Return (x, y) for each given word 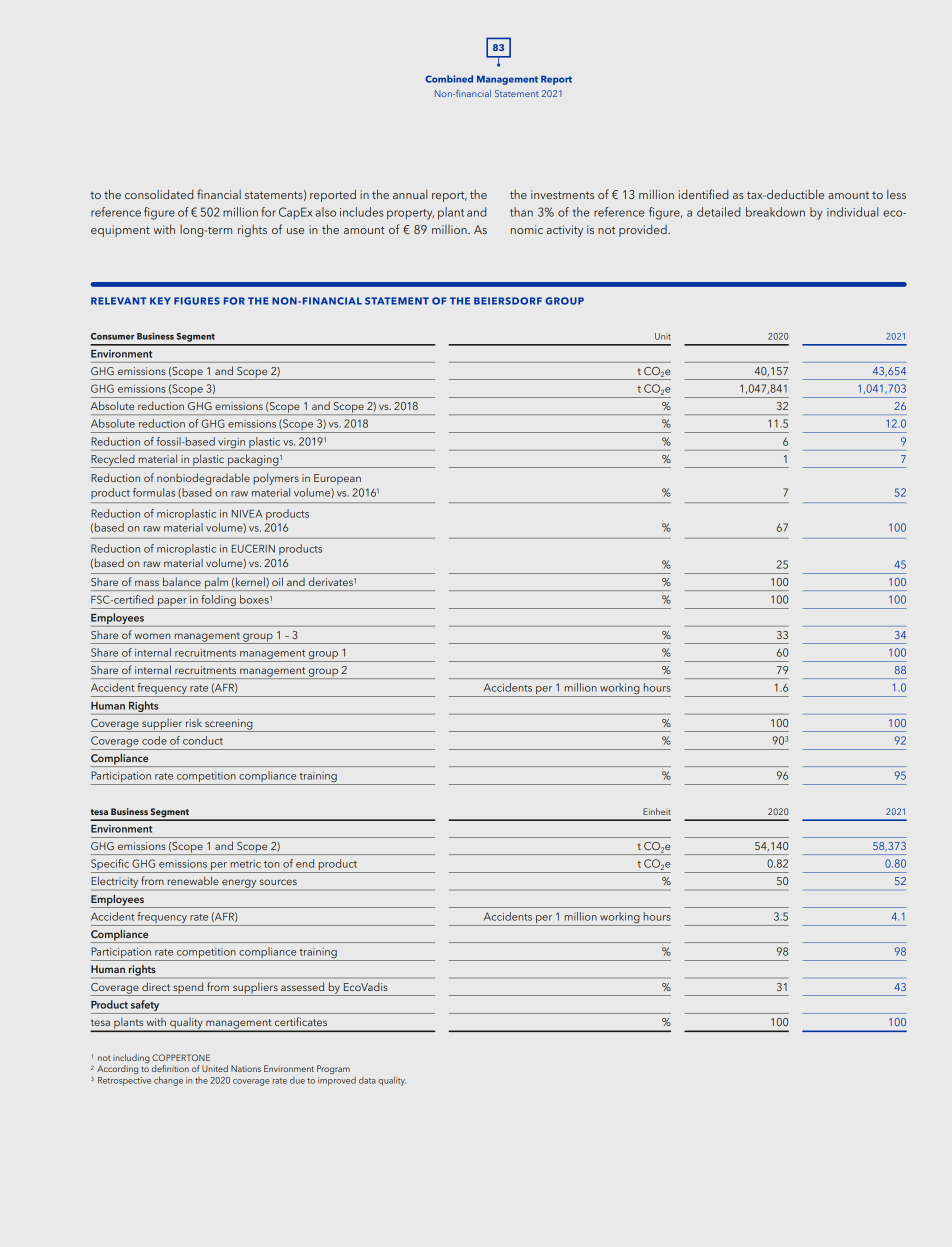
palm (217, 584)
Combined (449, 79)
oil (277, 582)
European (337, 479)
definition (170, 1068)
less (896, 194)
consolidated (159, 194)
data (367, 1080)
